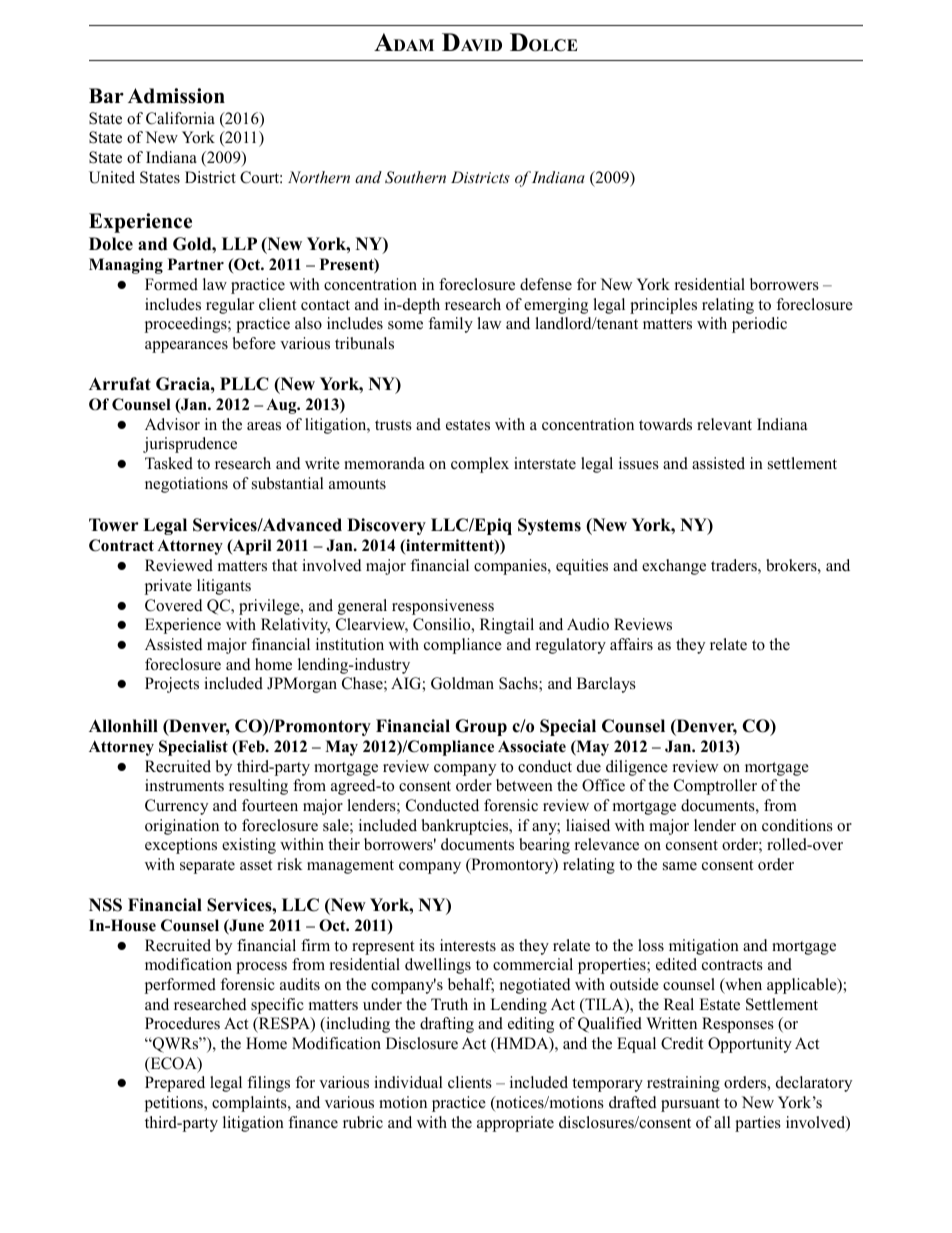 Image resolution: width=952 pixels, height=1233 pixels. I want to click on jurisprudence, so click(190, 445).
